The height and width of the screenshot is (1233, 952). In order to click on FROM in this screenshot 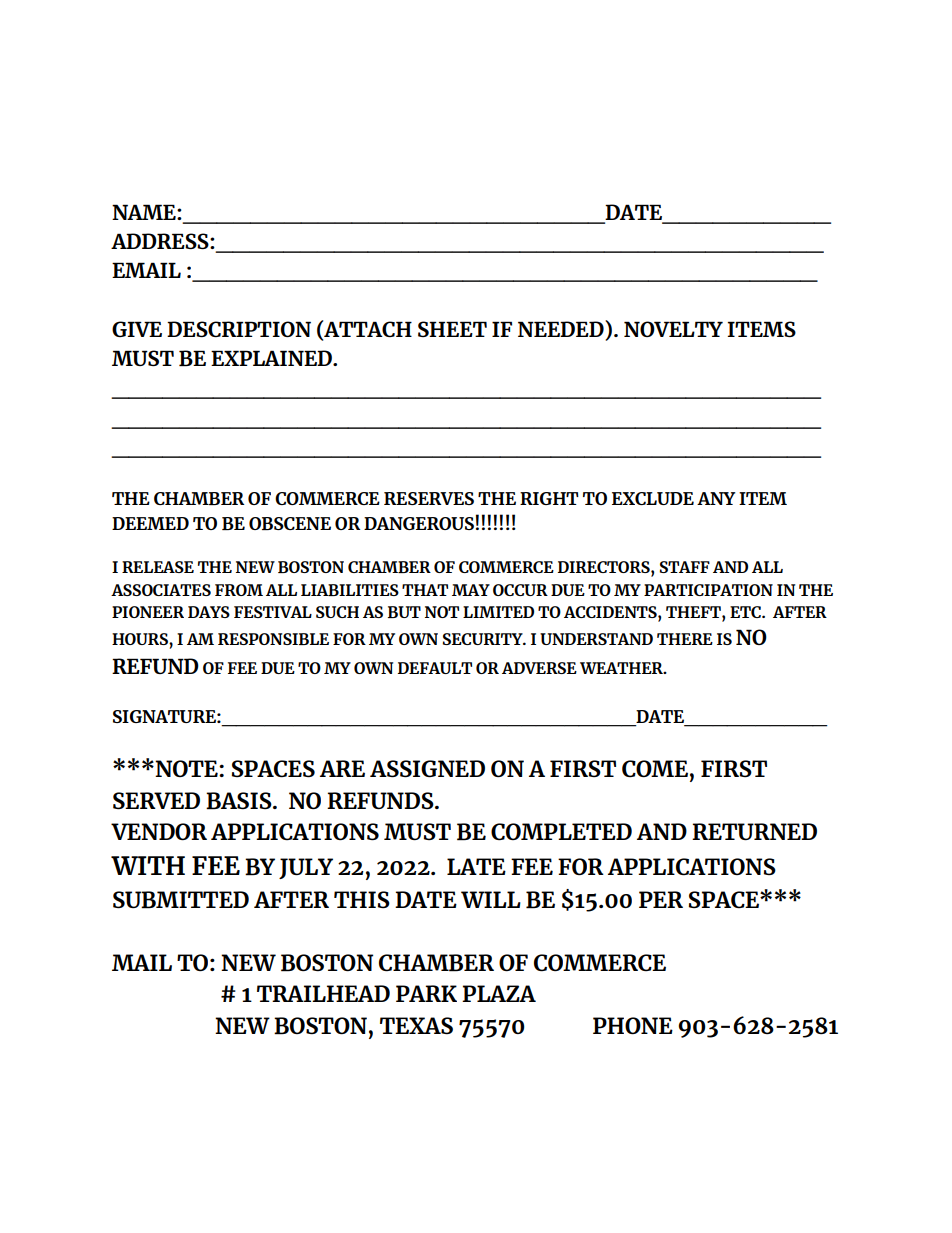, I will do `click(239, 590)`.
